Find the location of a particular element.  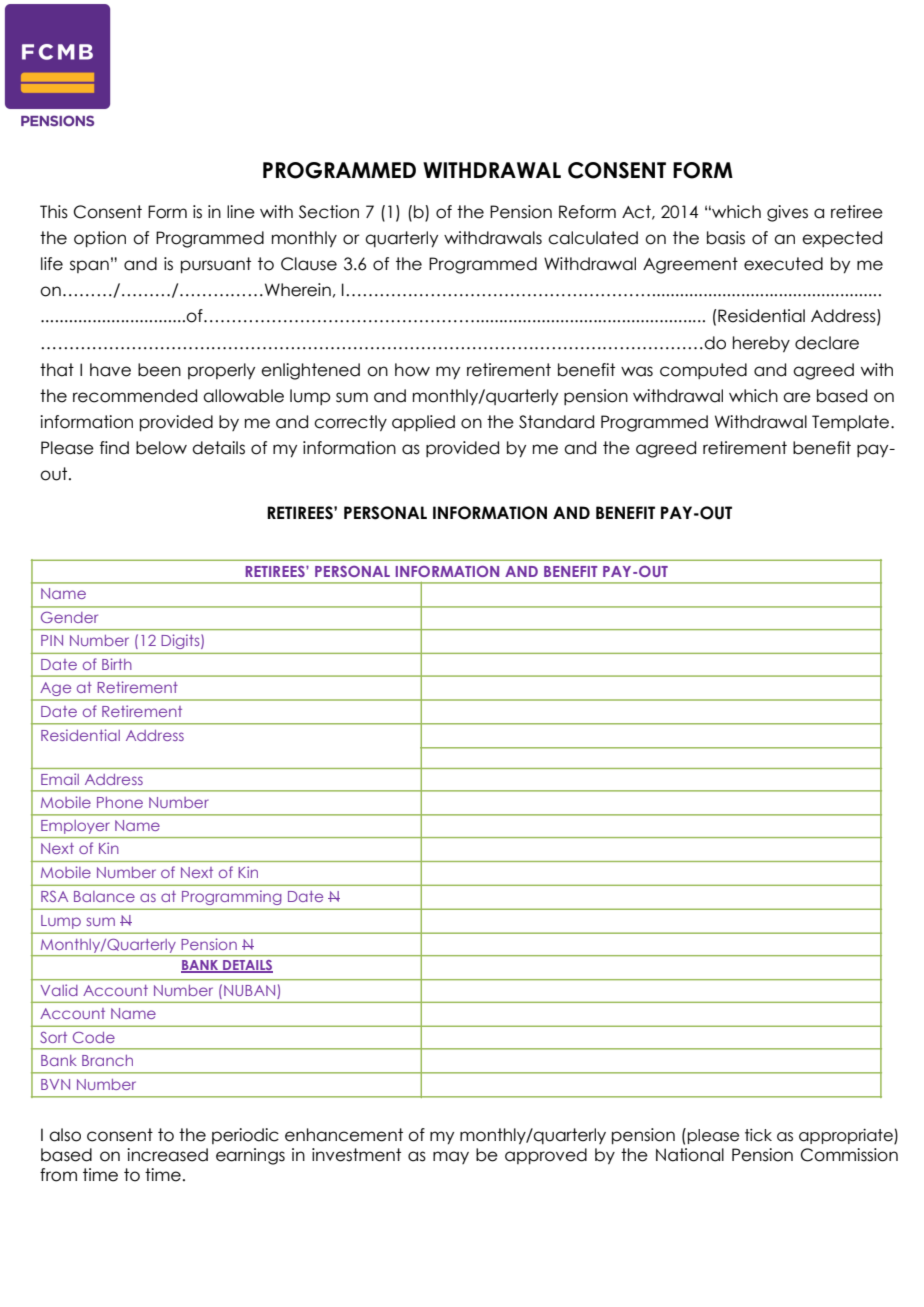

Birth is located at coordinates (117, 664).
